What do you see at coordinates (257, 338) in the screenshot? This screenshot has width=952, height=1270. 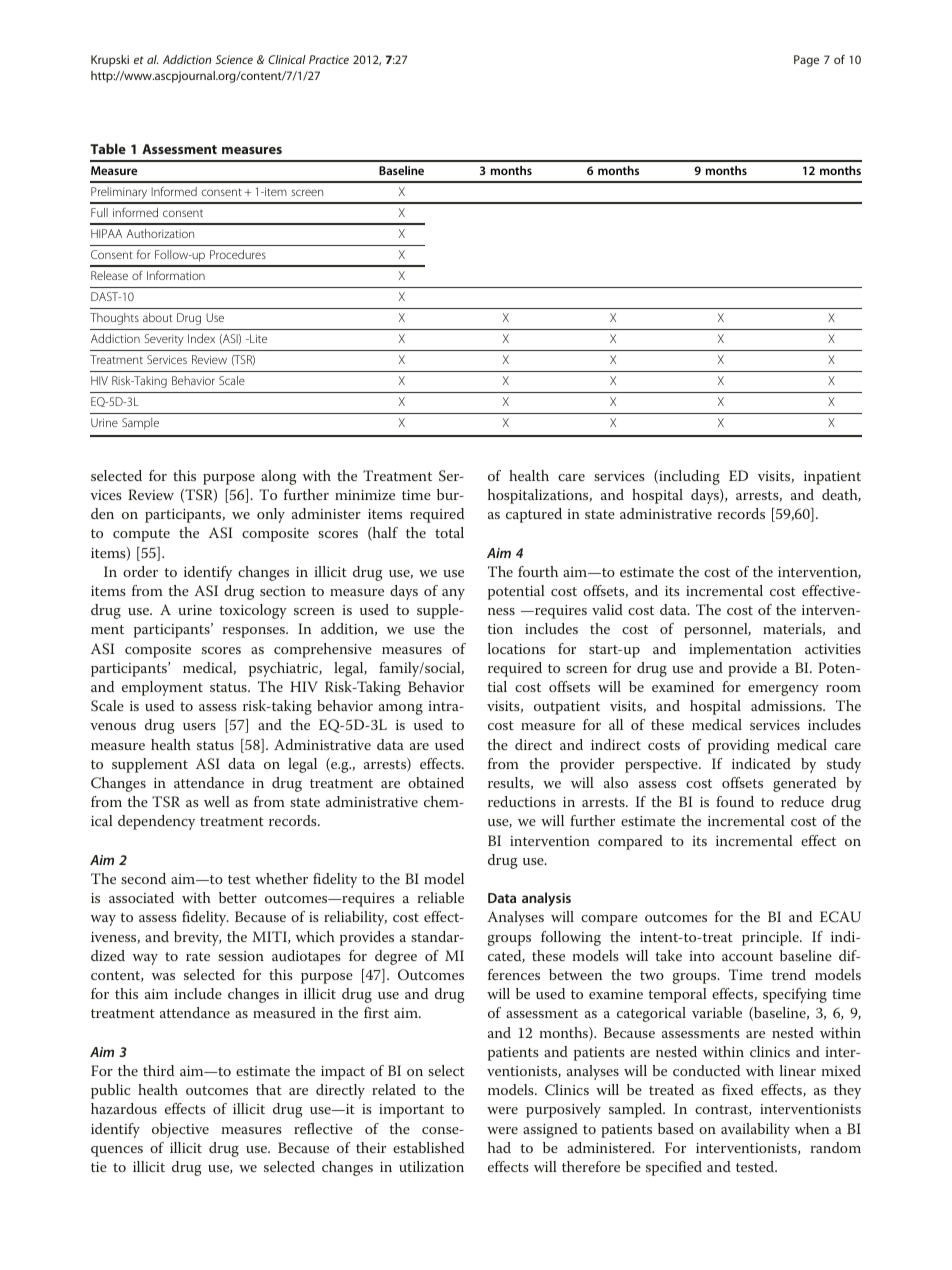 I see `Lite` at bounding box center [257, 338].
